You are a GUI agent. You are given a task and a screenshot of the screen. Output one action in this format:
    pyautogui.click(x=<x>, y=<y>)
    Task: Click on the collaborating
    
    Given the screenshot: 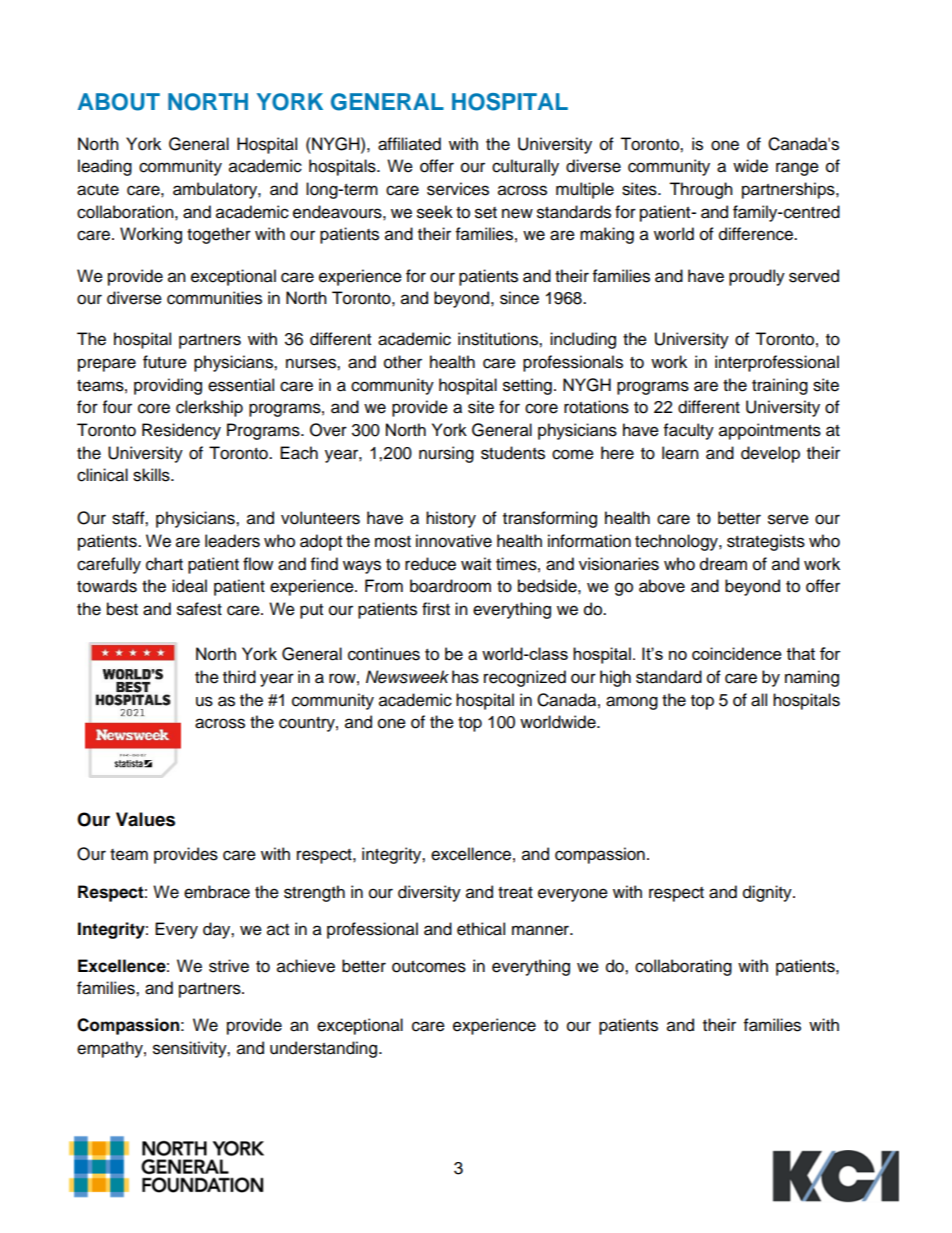 What is the action you would take?
    pyautogui.click(x=683, y=967)
